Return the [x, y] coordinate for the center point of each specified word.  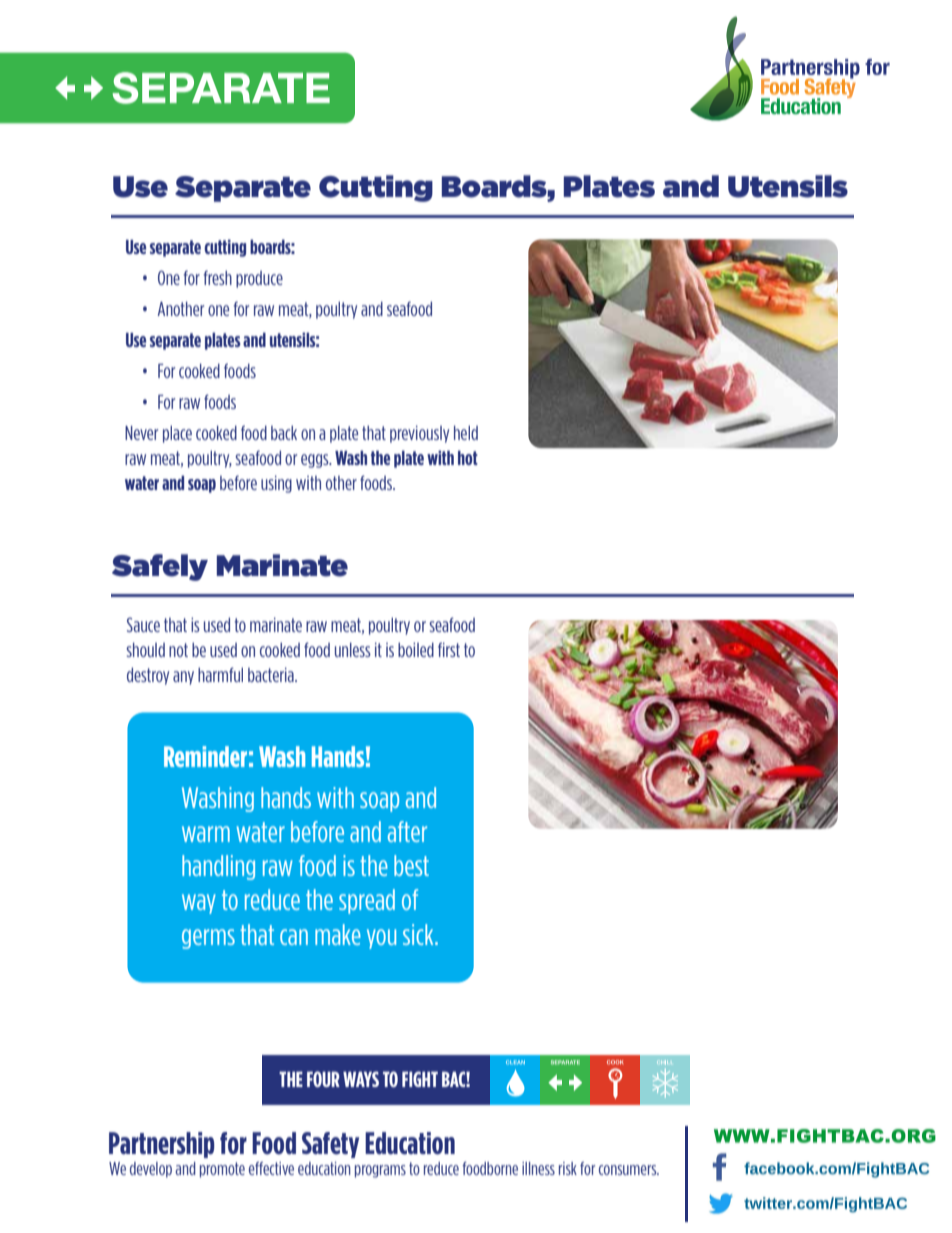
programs [380, 1171]
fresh [218, 277]
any [183, 678]
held [466, 432]
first [449, 649]
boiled [416, 649]
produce [259, 279]
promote [222, 1170]
